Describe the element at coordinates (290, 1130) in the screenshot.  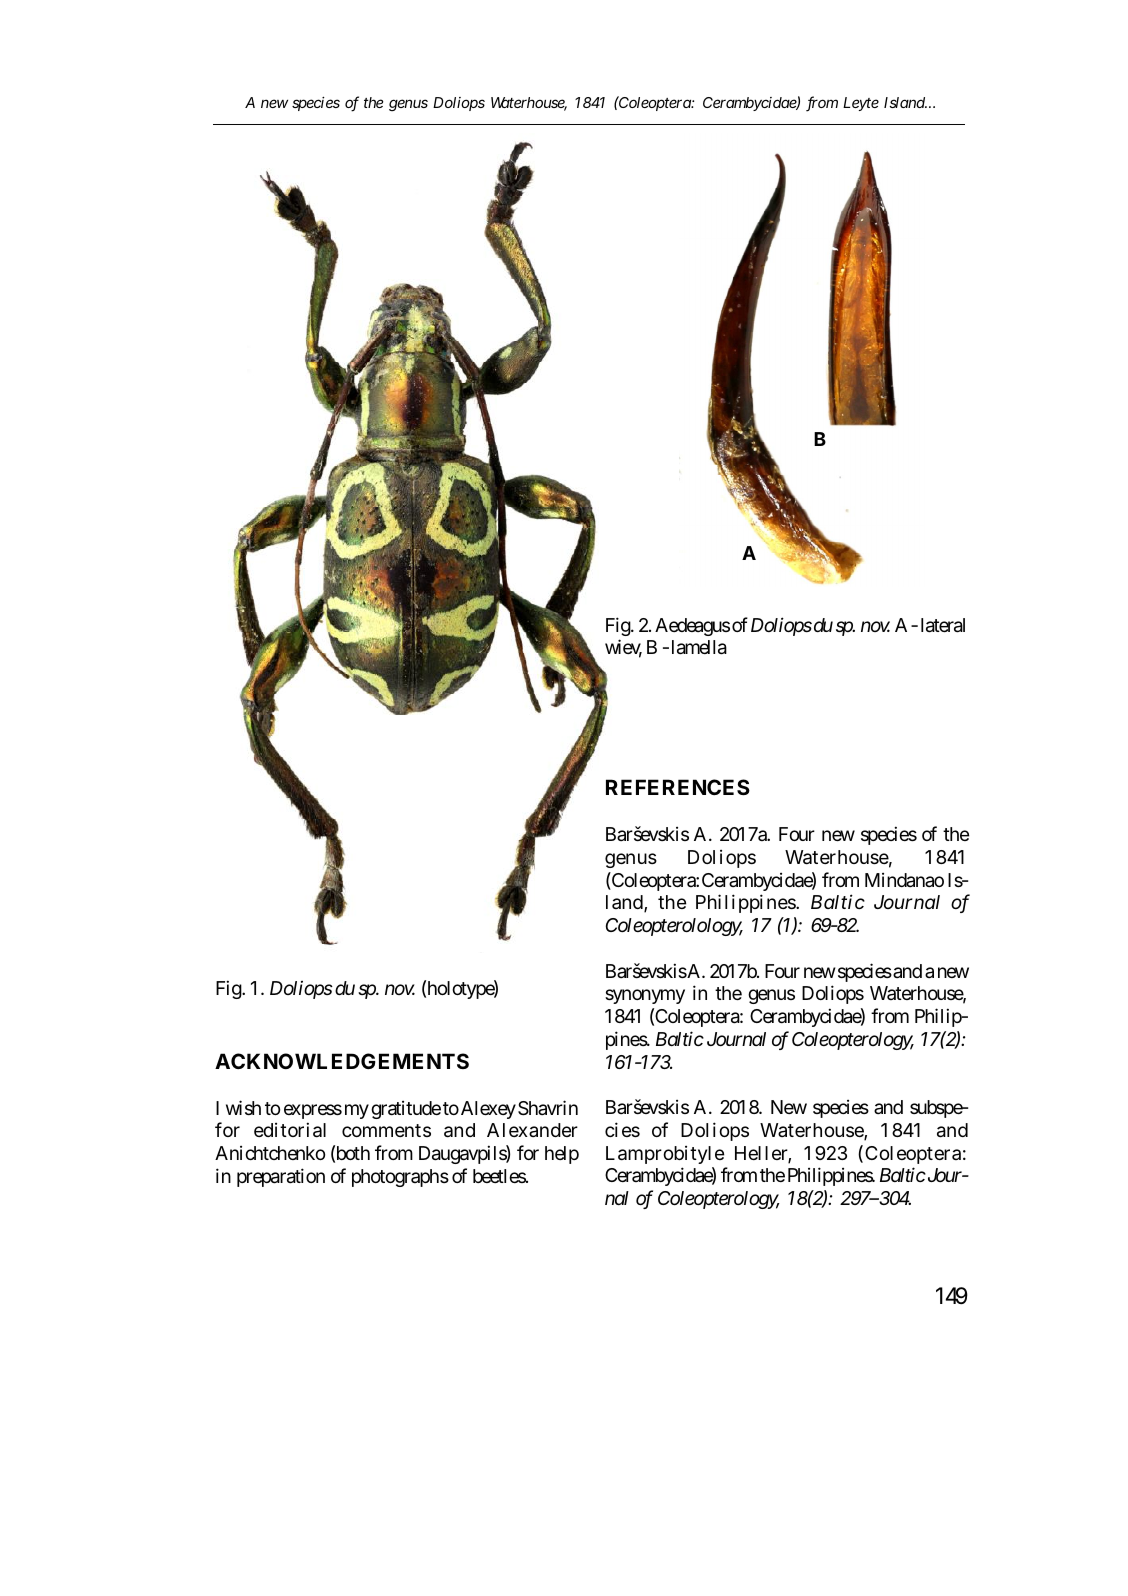
I see `editorial` at that location.
